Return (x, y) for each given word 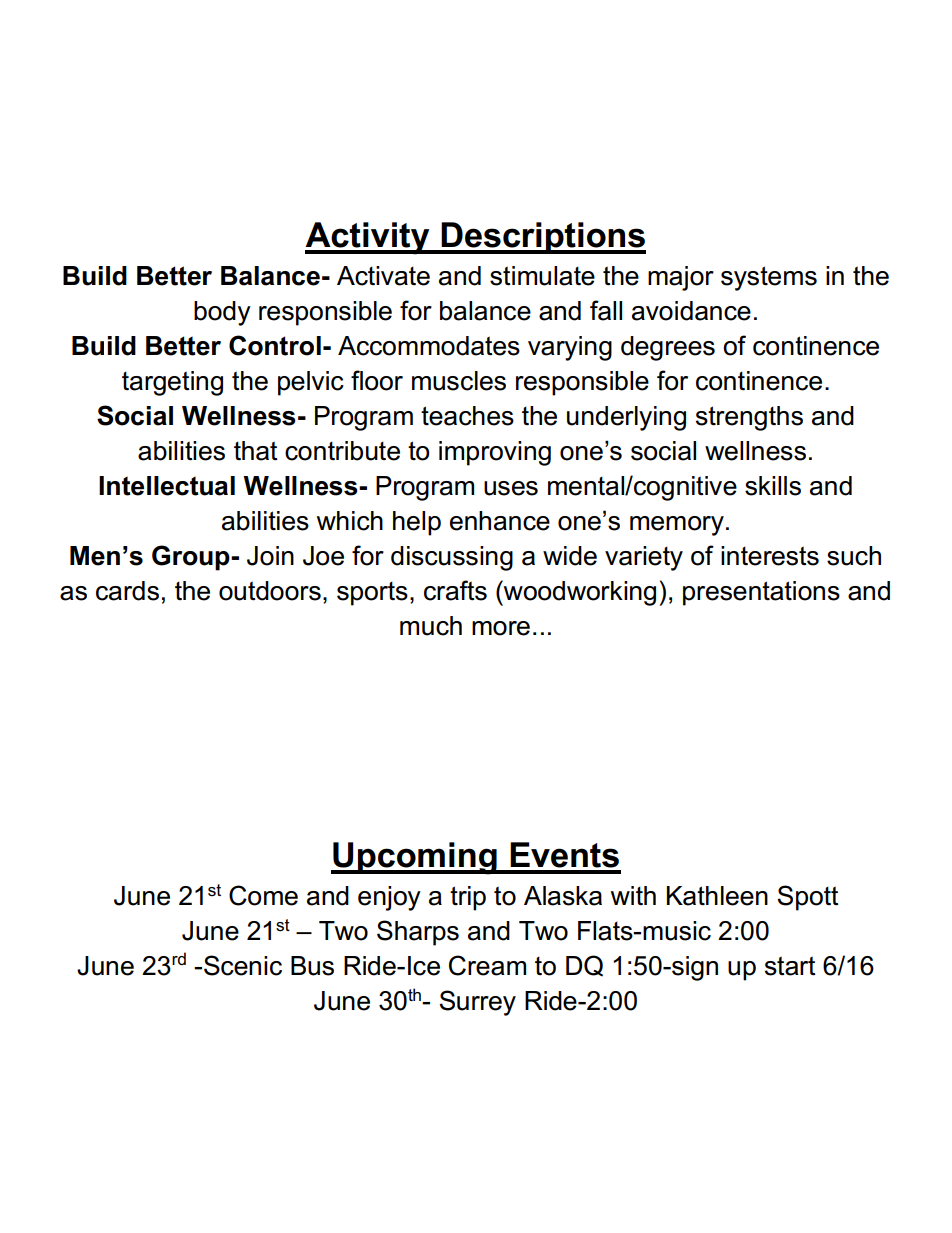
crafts (455, 590)
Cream (487, 965)
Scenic (243, 965)
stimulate (542, 276)
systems (769, 278)
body (222, 313)
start (790, 966)
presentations (761, 593)
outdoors (270, 591)
